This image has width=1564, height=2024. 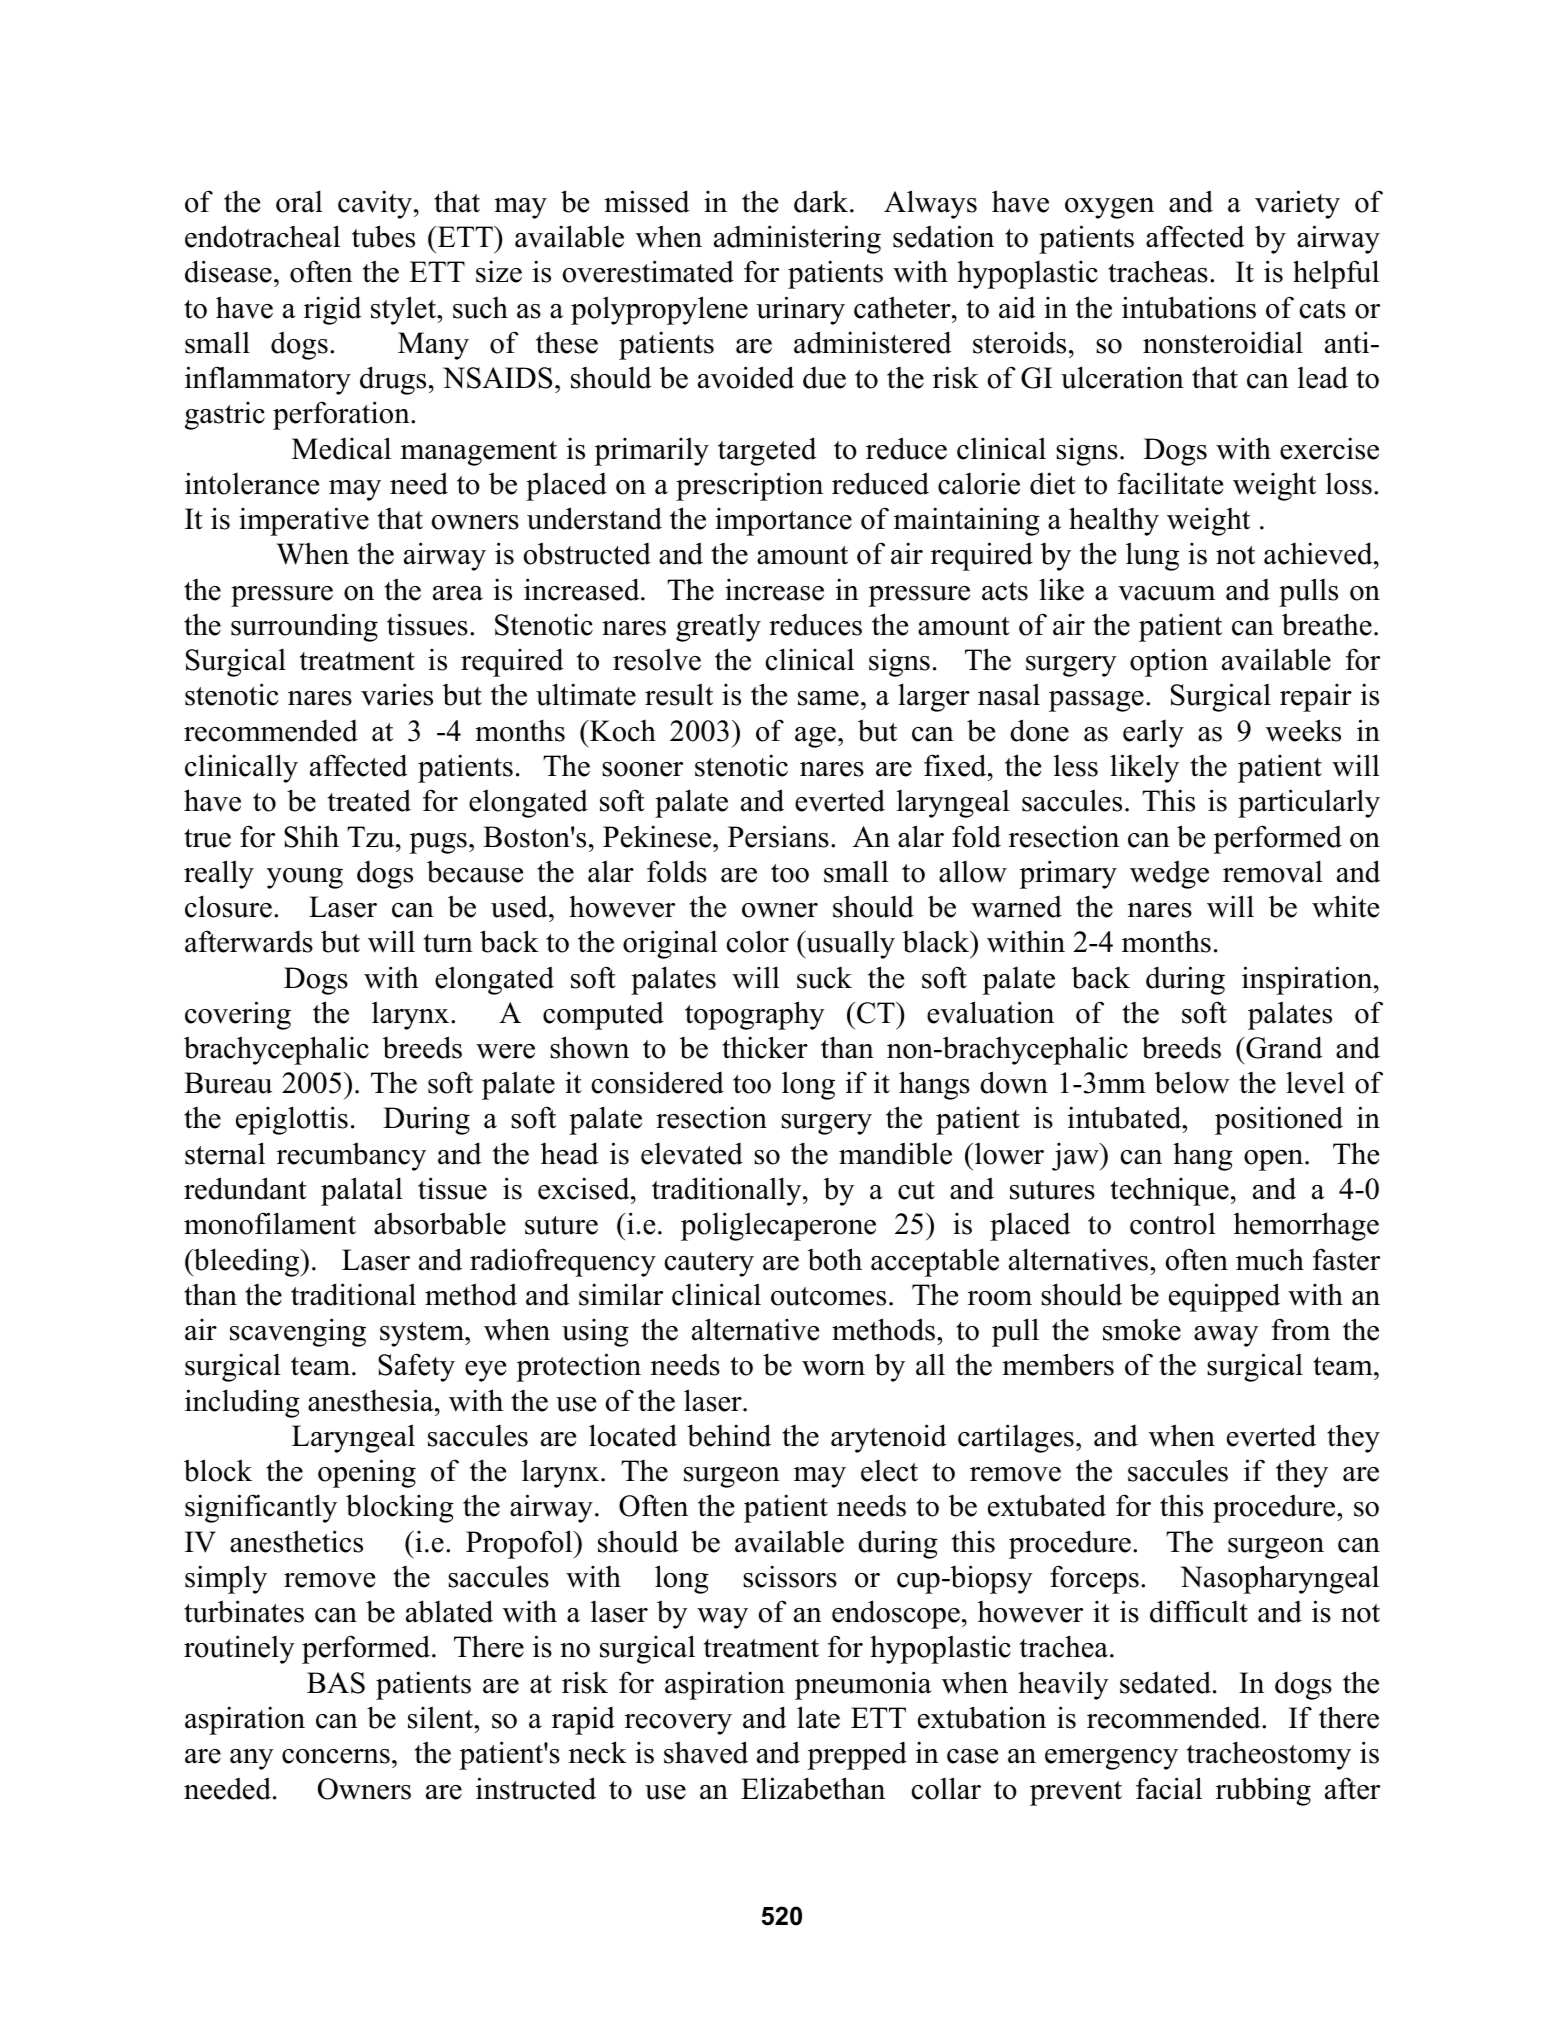 What do you see at coordinates (835, 1259) in the image?
I see `both` at bounding box center [835, 1259].
